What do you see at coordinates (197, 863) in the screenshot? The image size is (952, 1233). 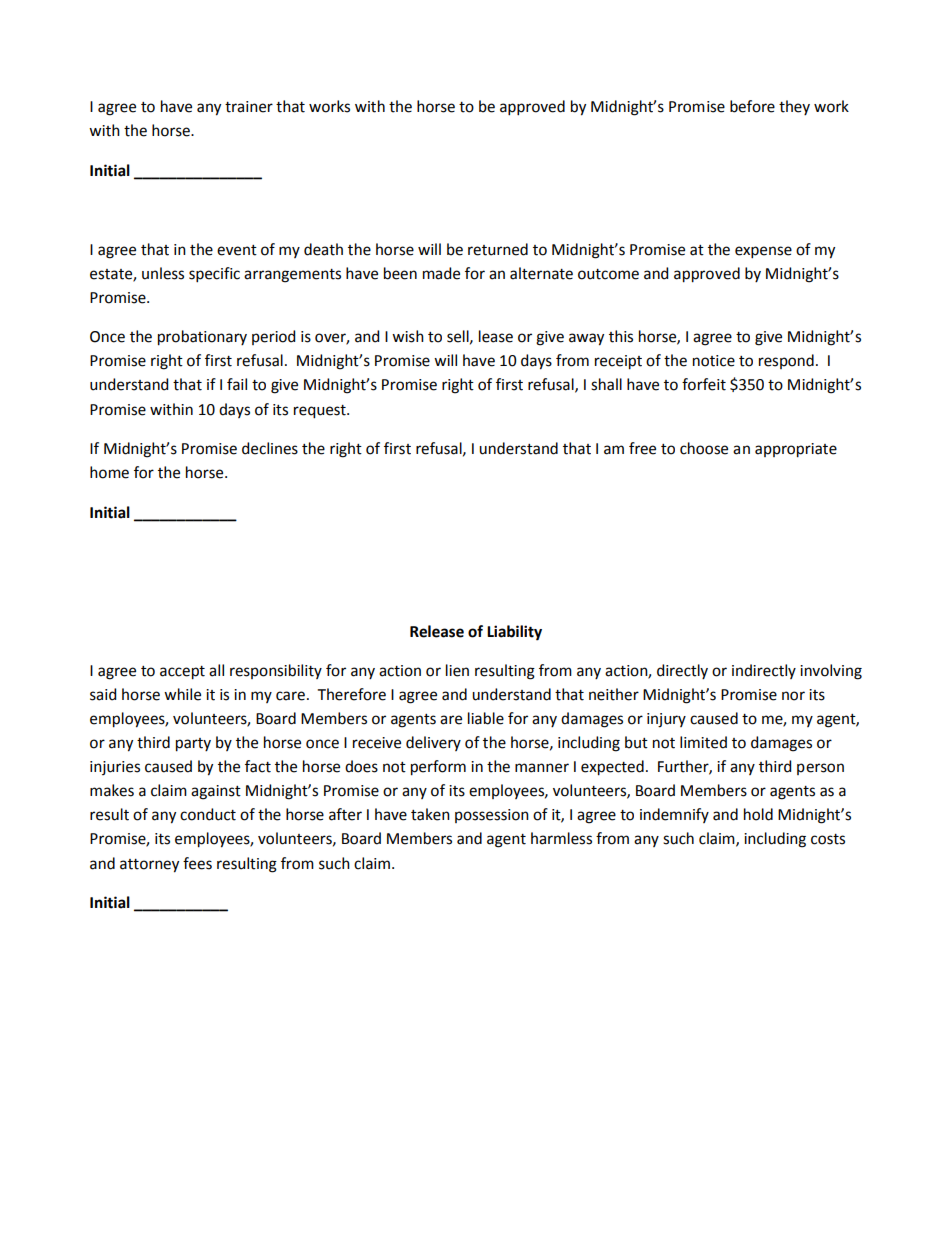 I see `fees` at bounding box center [197, 863].
